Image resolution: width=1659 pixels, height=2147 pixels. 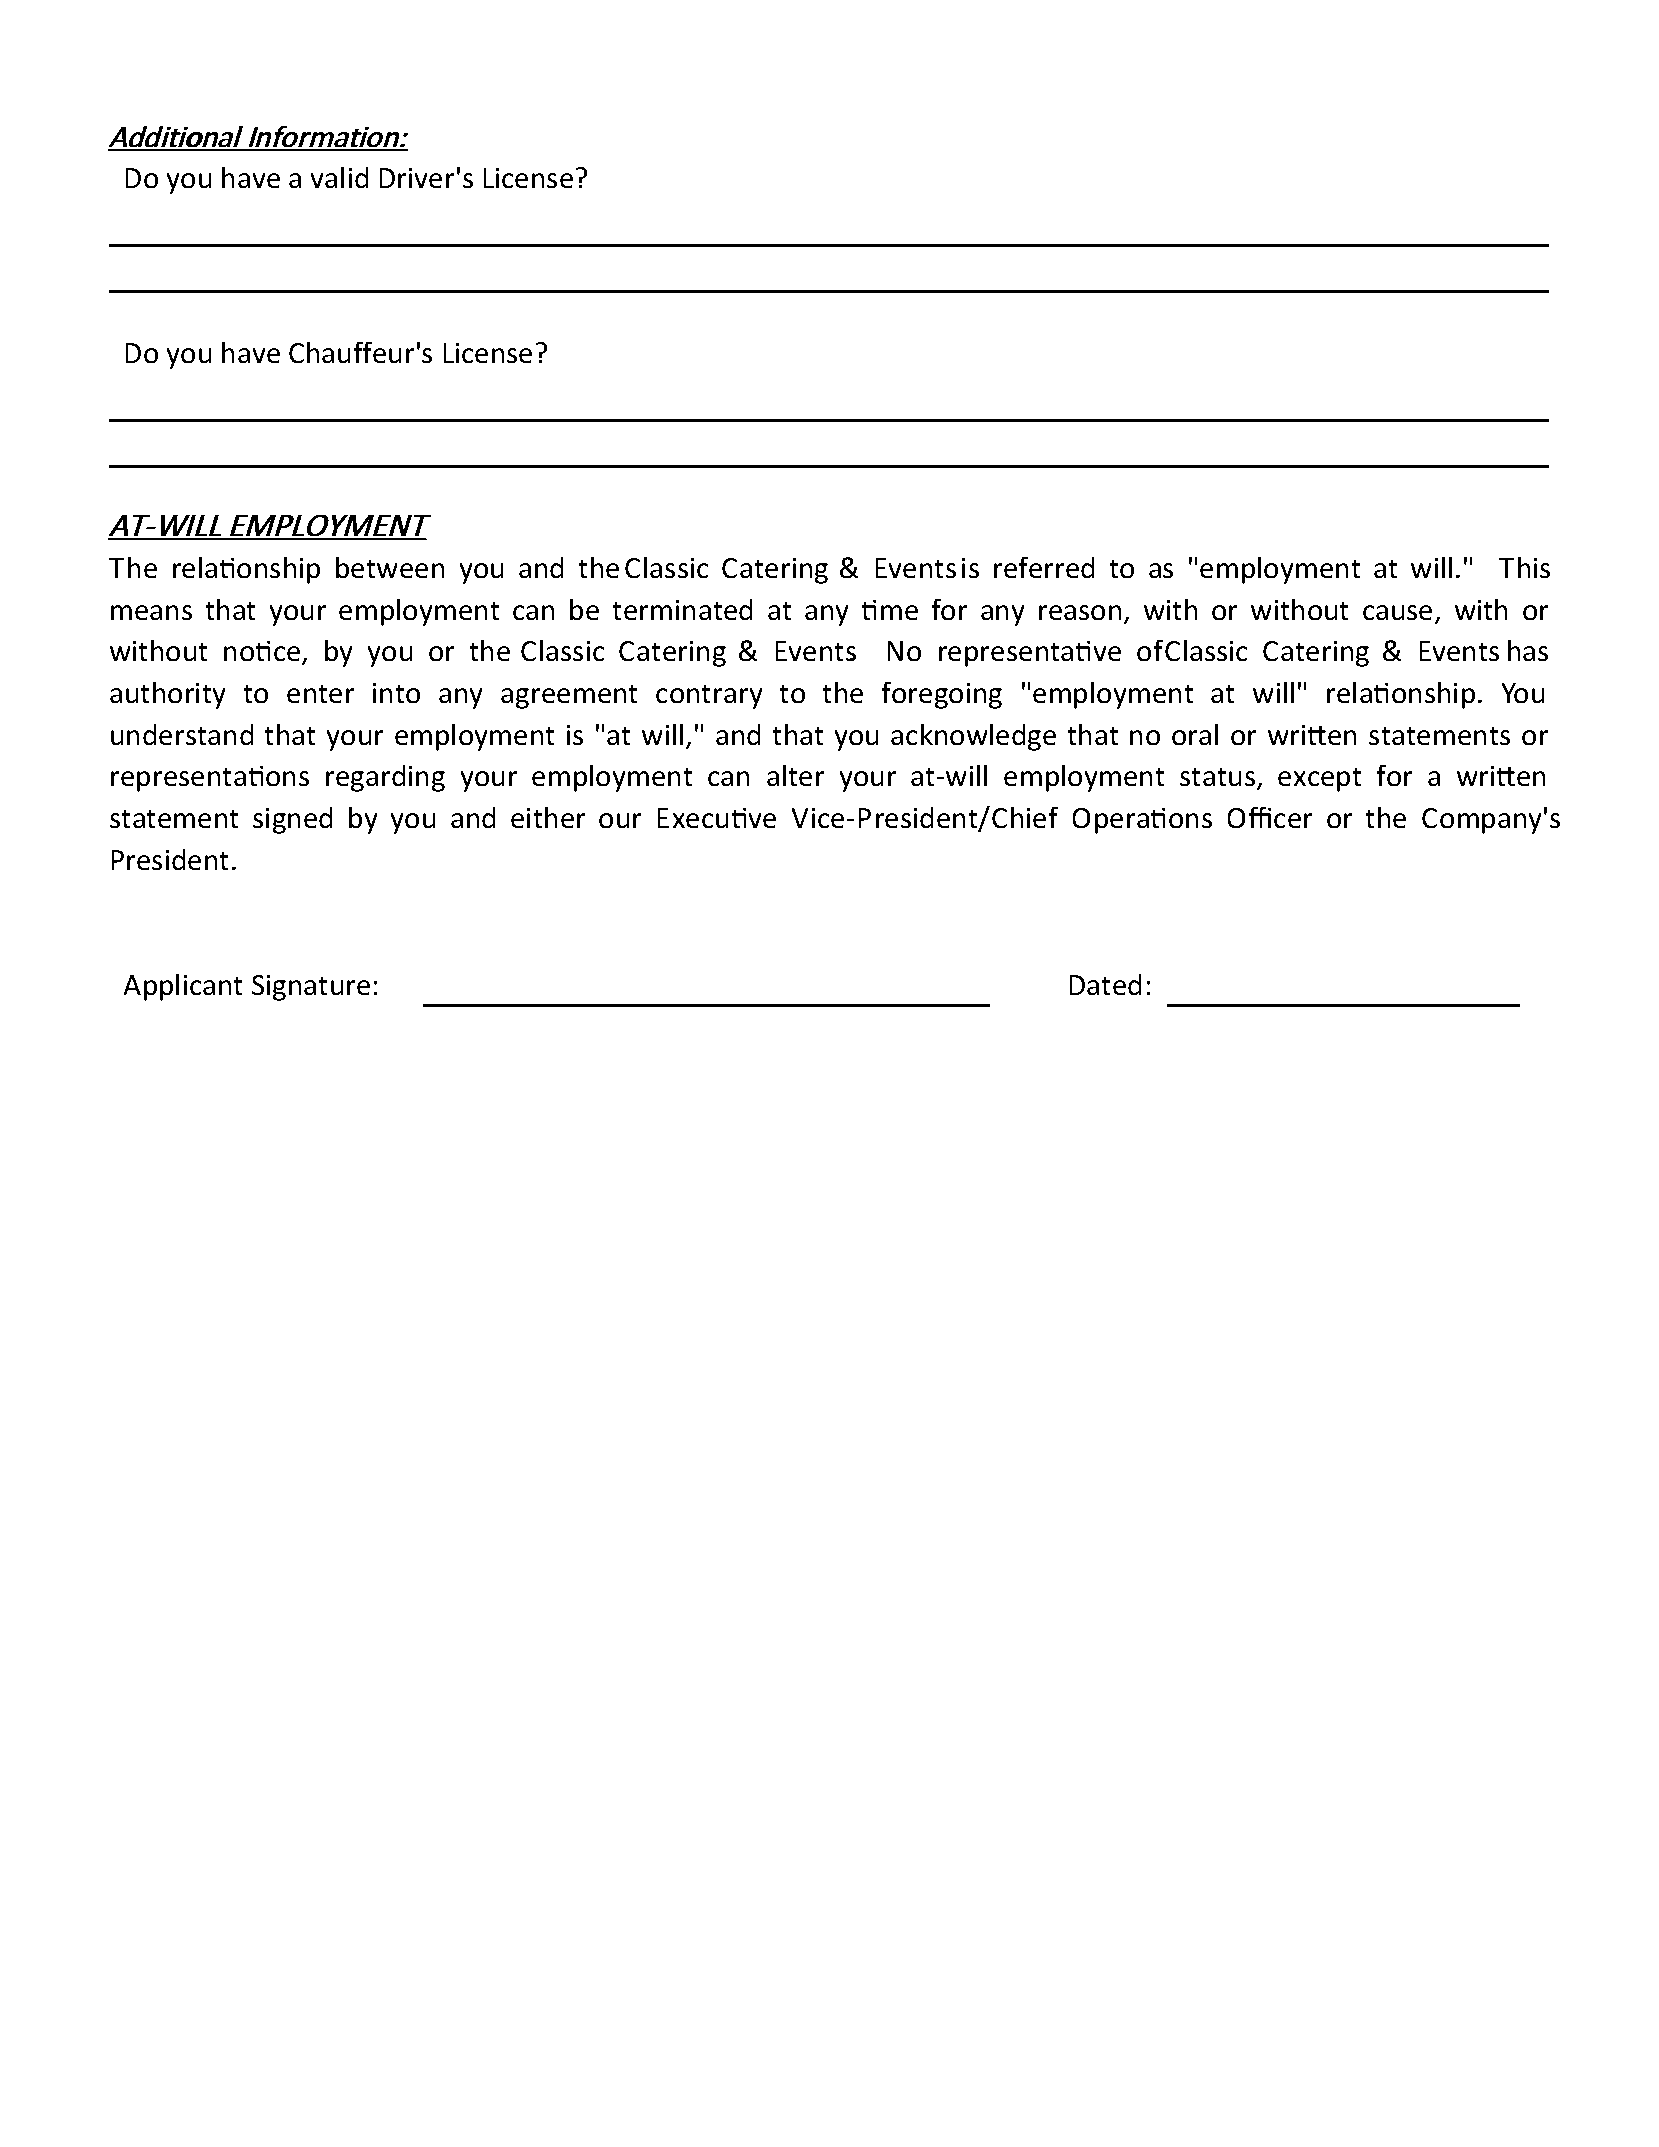 What do you see at coordinates (1105, 984) in the screenshot?
I see `Dated` at bounding box center [1105, 984].
